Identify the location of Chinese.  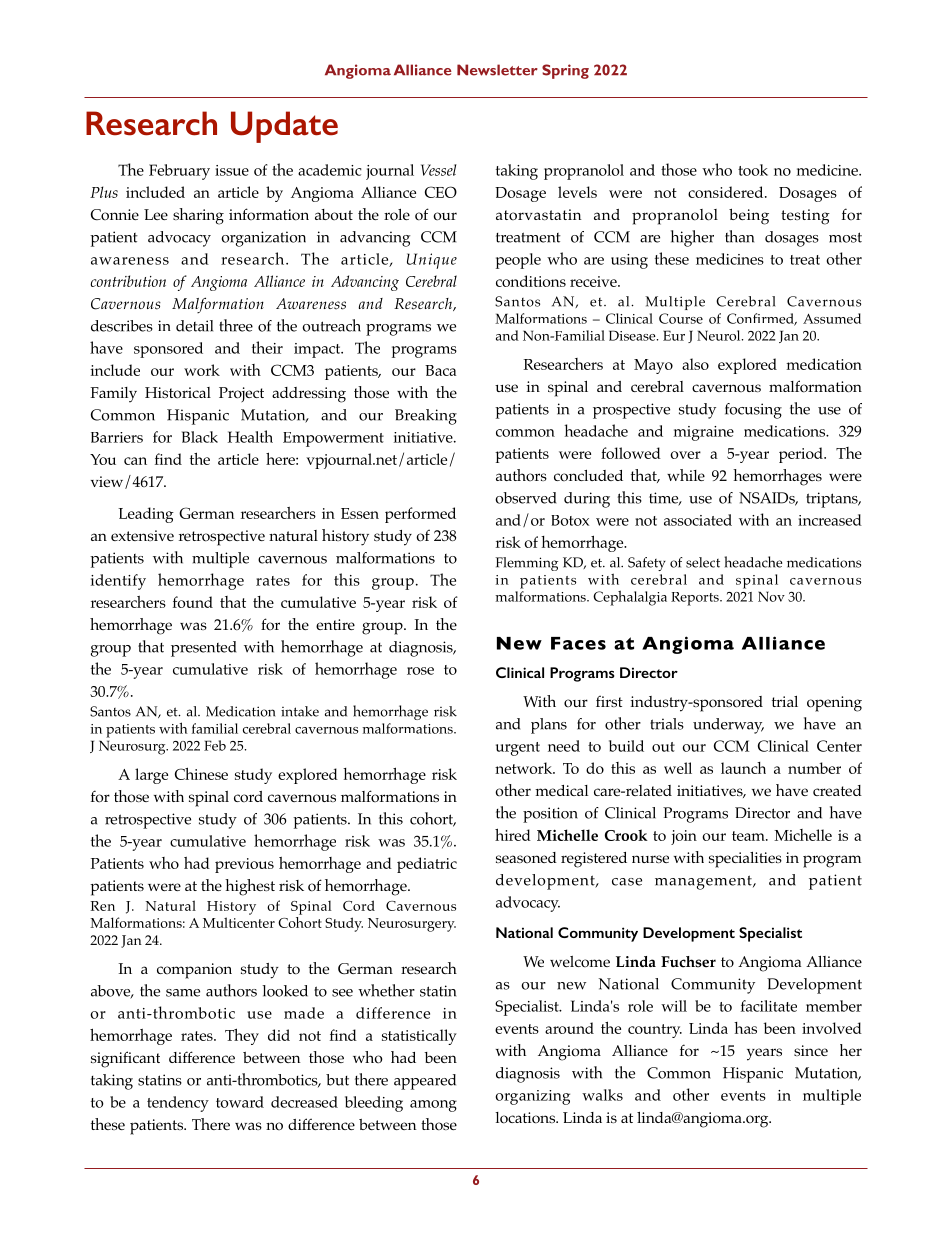
(201, 773).
